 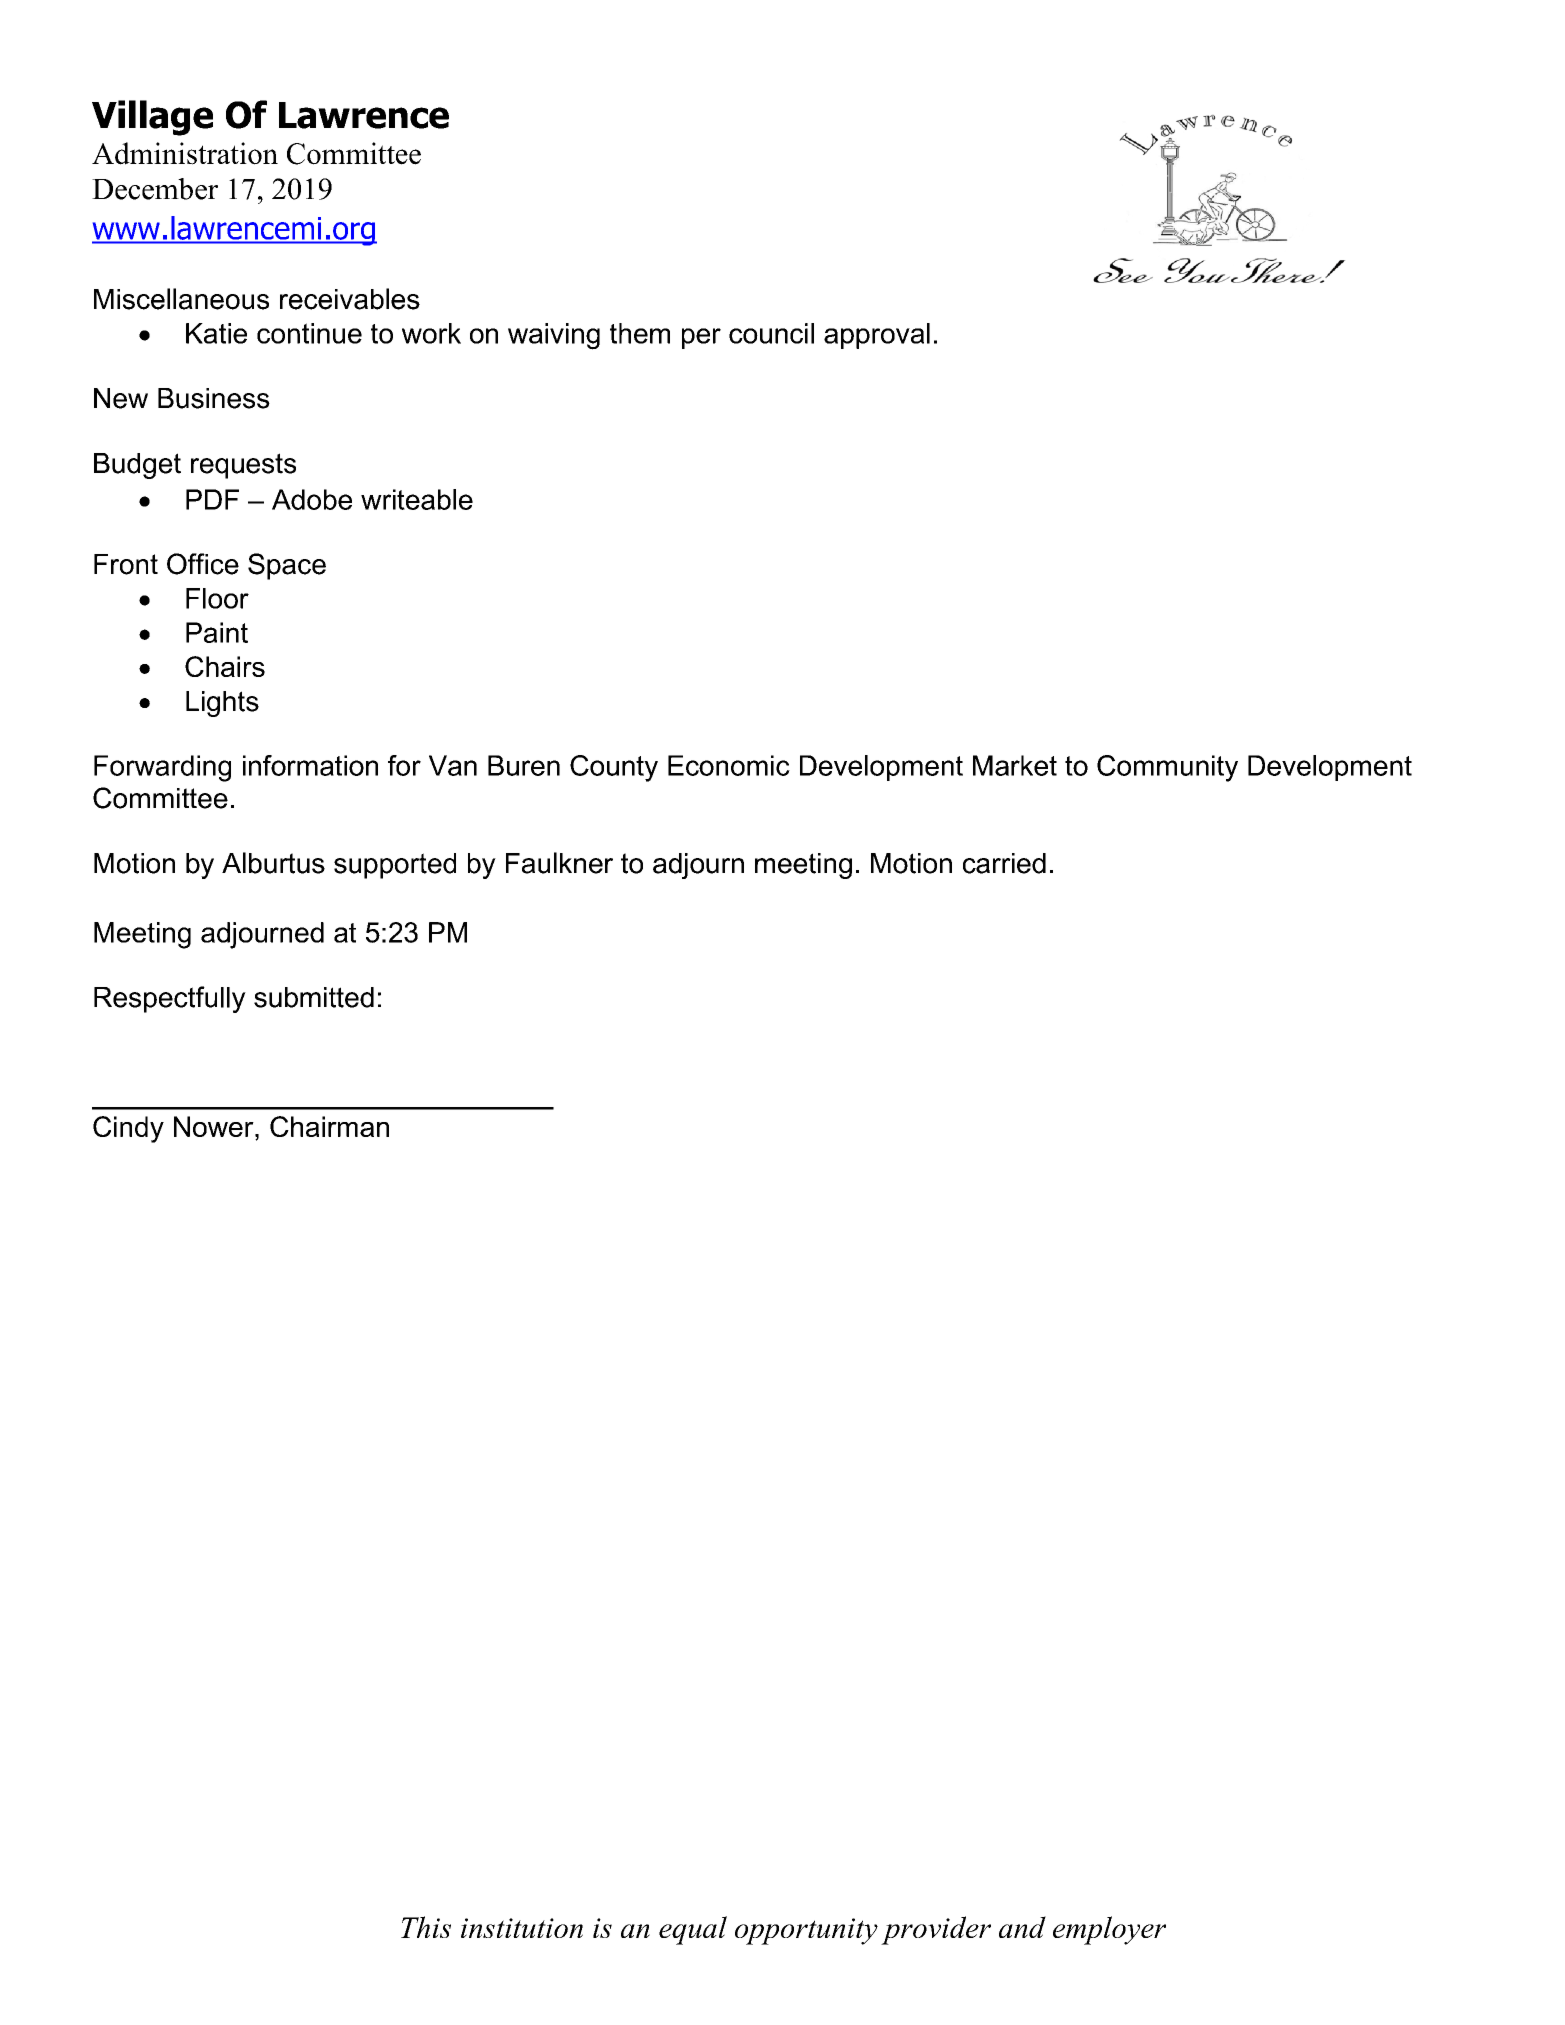 I want to click on Administration, so click(x=185, y=153).
